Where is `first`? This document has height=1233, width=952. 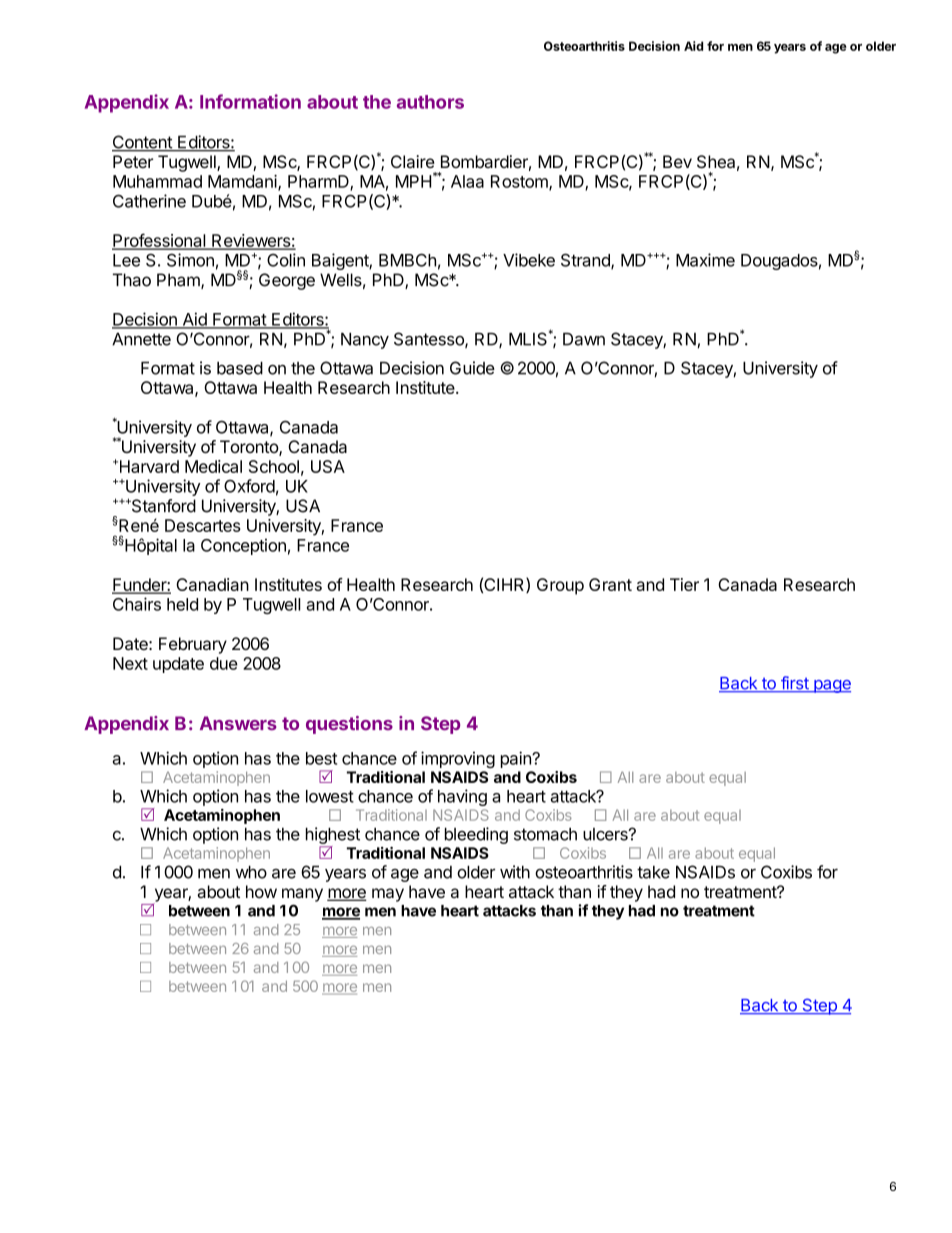
first is located at coordinates (795, 684).
